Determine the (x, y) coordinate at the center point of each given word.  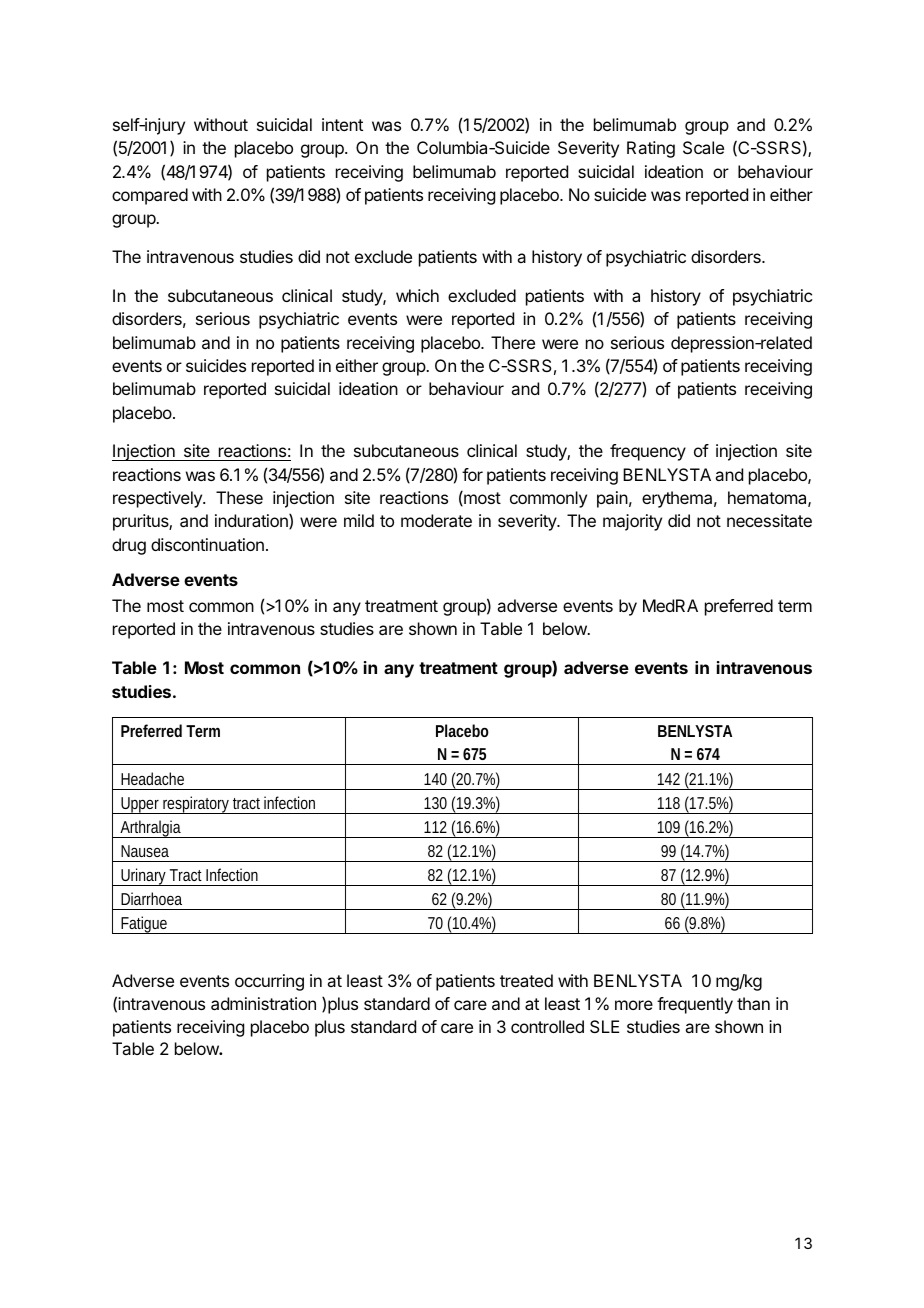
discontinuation (207, 544)
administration (263, 1003)
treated (526, 980)
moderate (436, 520)
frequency (648, 452)
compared (150, 196)
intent (342, 124)
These (239, 497)
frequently (695, 1005)
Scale (703, 147)
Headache (152, 778)
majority (632, 522)
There (513, 342)
